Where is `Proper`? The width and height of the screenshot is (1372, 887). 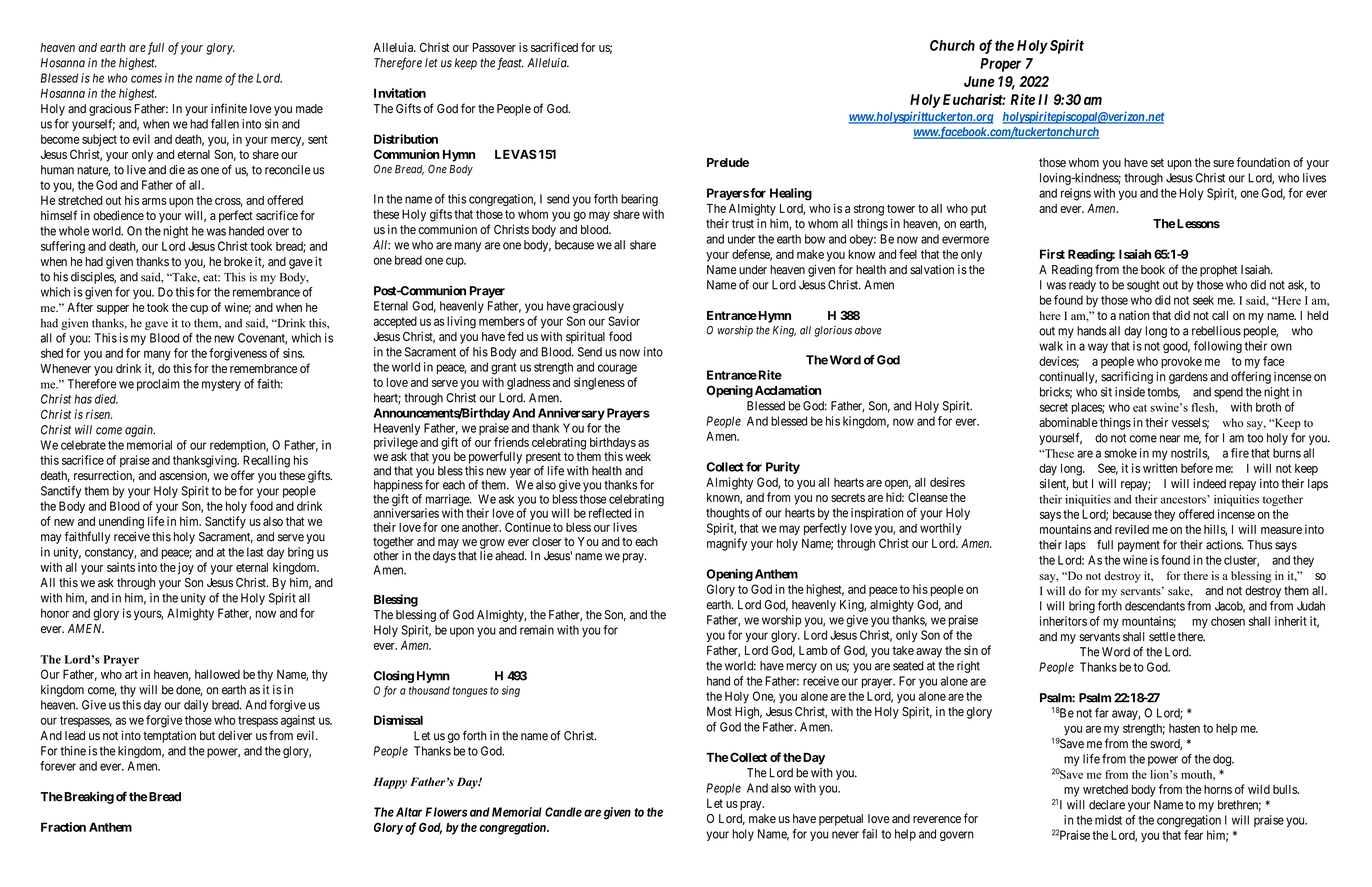
Proper is located at coordinates (1000, 65).
